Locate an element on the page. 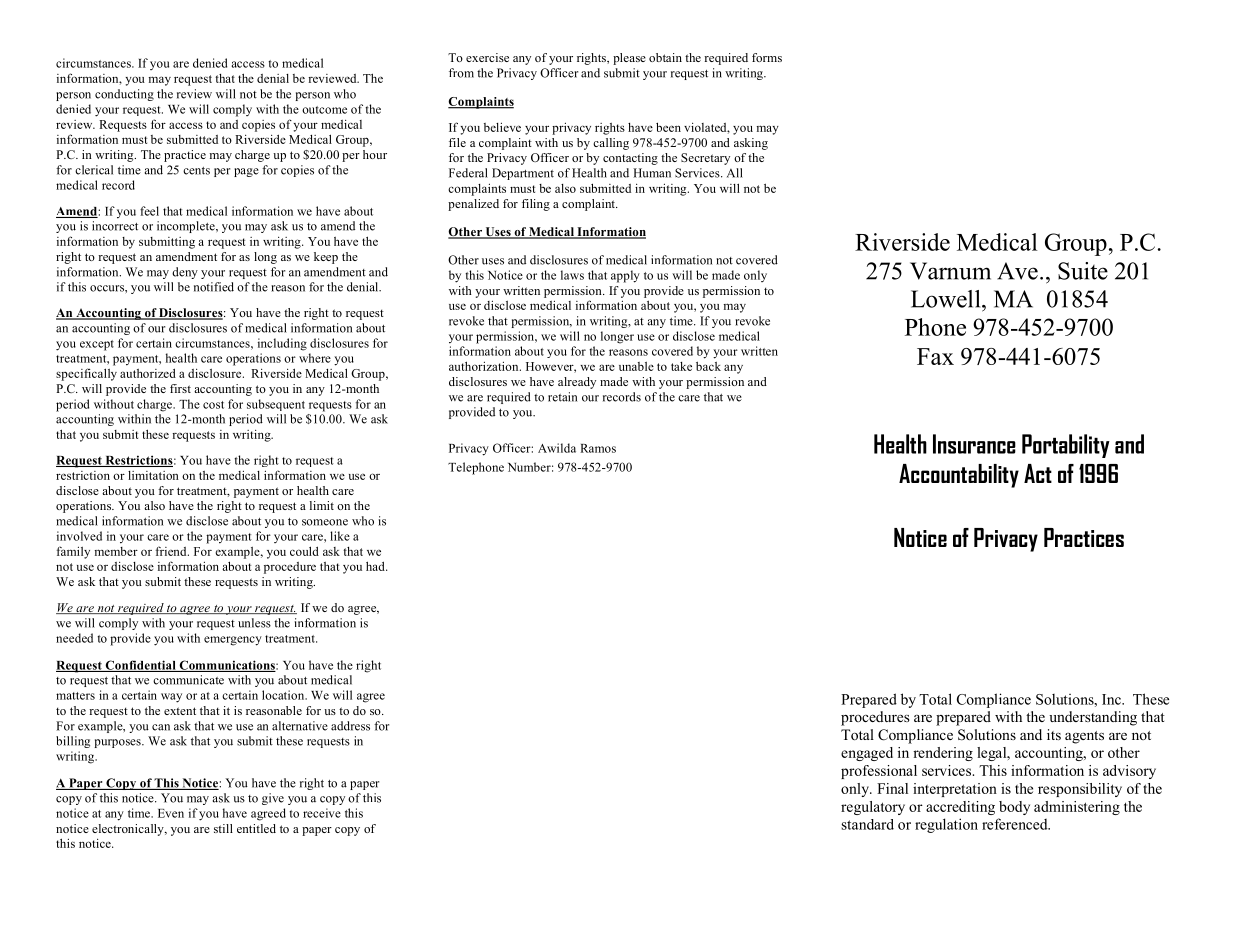 The width and height of the page is (1233, 952). friend is located at coordinates (172, 551).
